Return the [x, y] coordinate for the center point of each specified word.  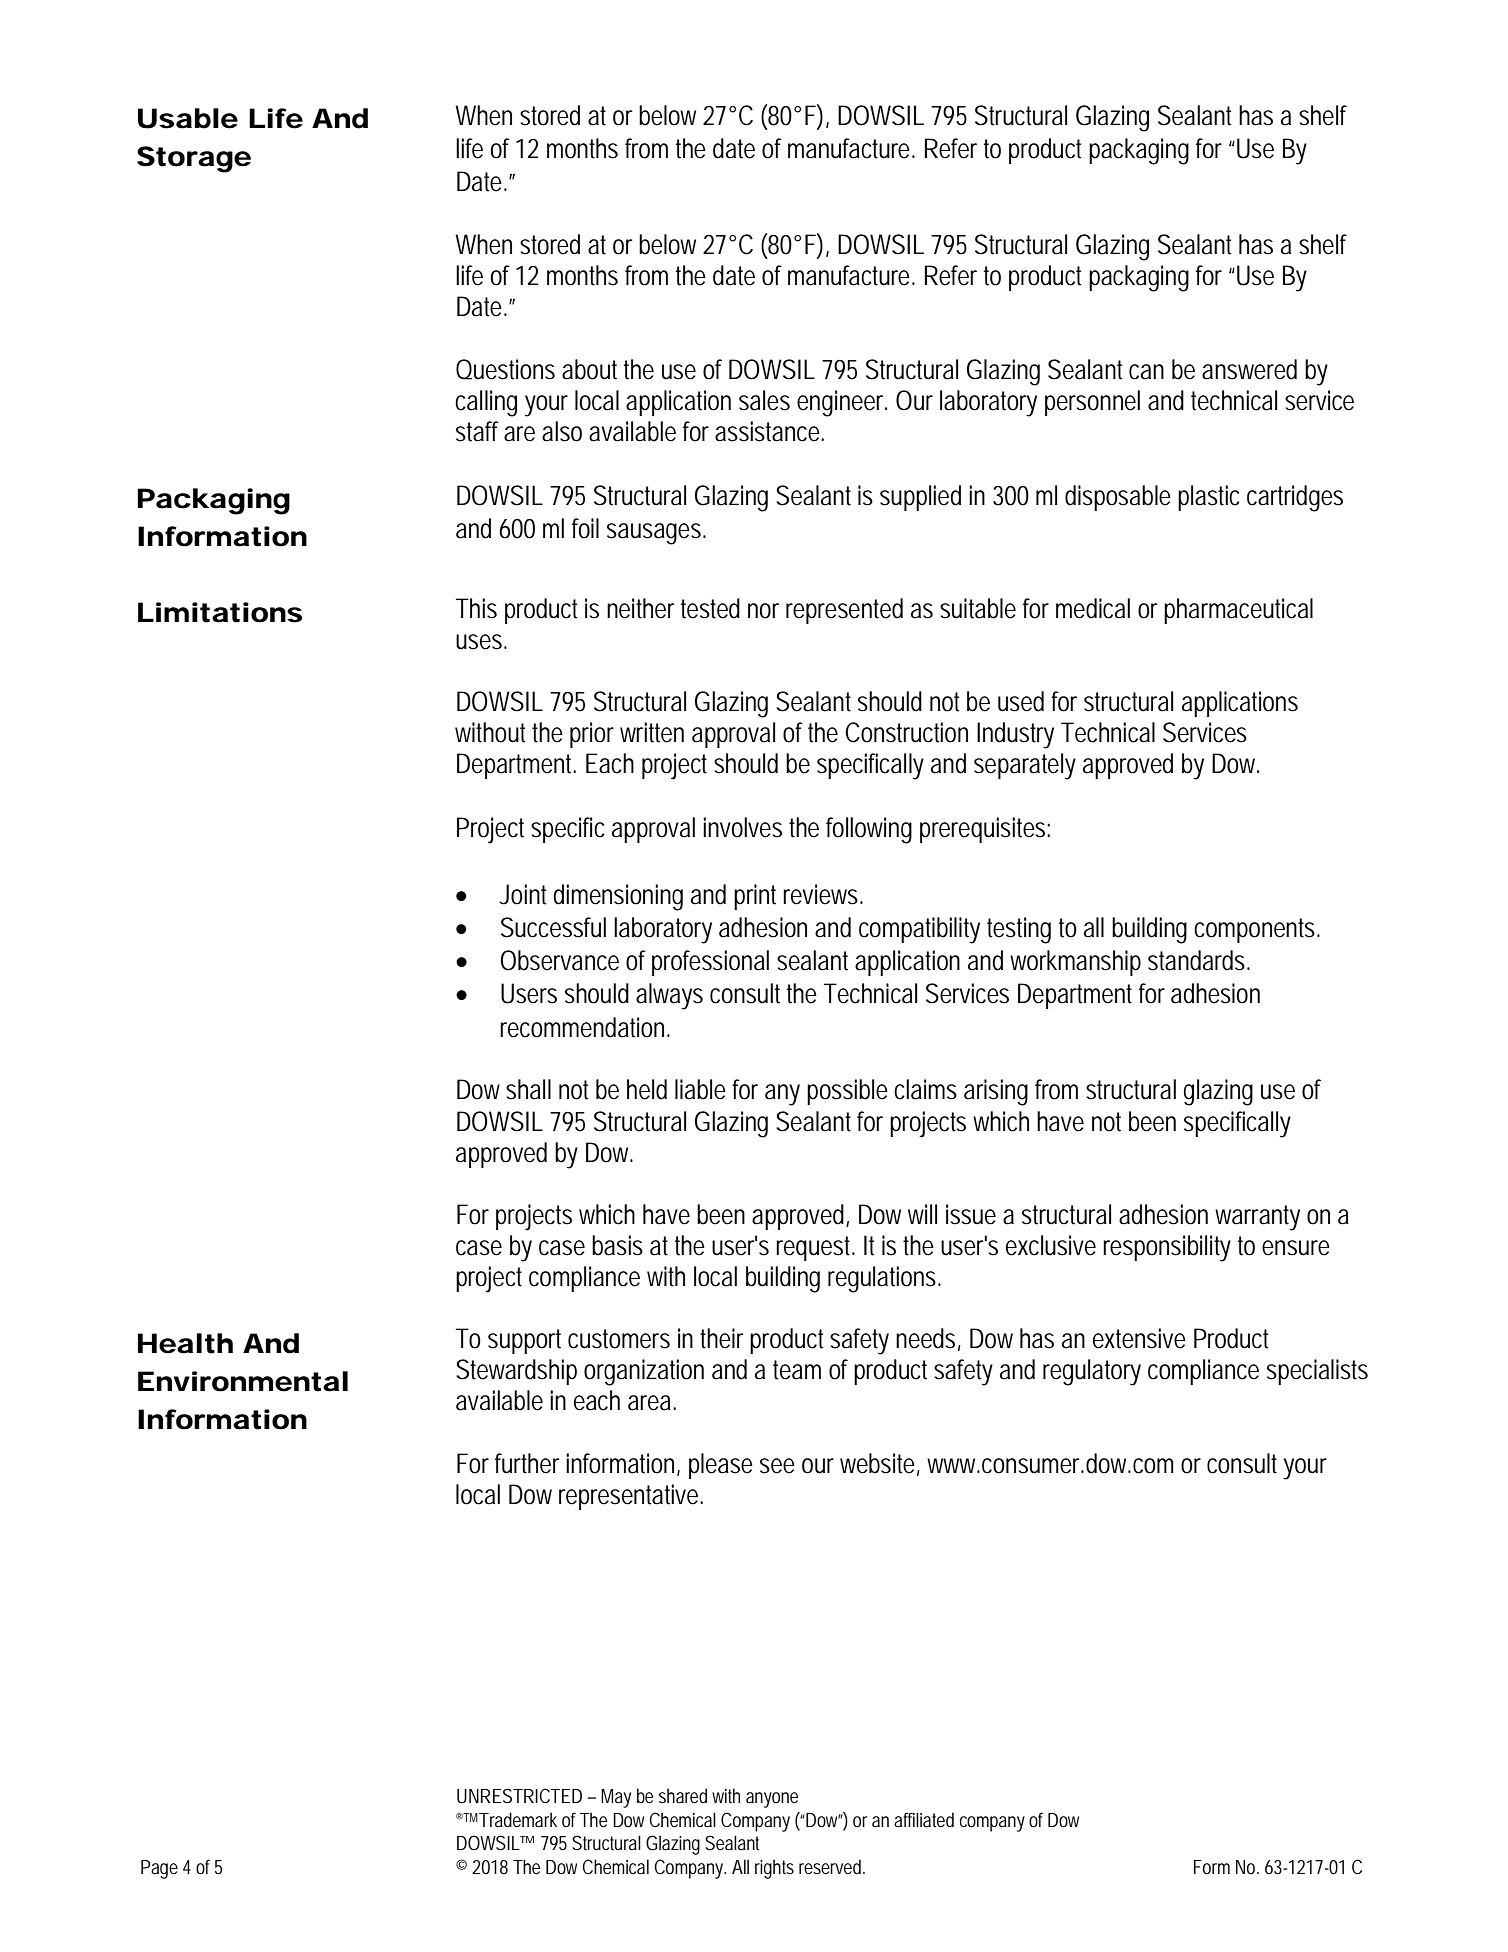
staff [480, 431]
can [1146, 372]
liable [700, 1089]
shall [528, 1089]
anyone [772, 1800]
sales [764, 400]
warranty [1257, 1218]
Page [159, 1869]
